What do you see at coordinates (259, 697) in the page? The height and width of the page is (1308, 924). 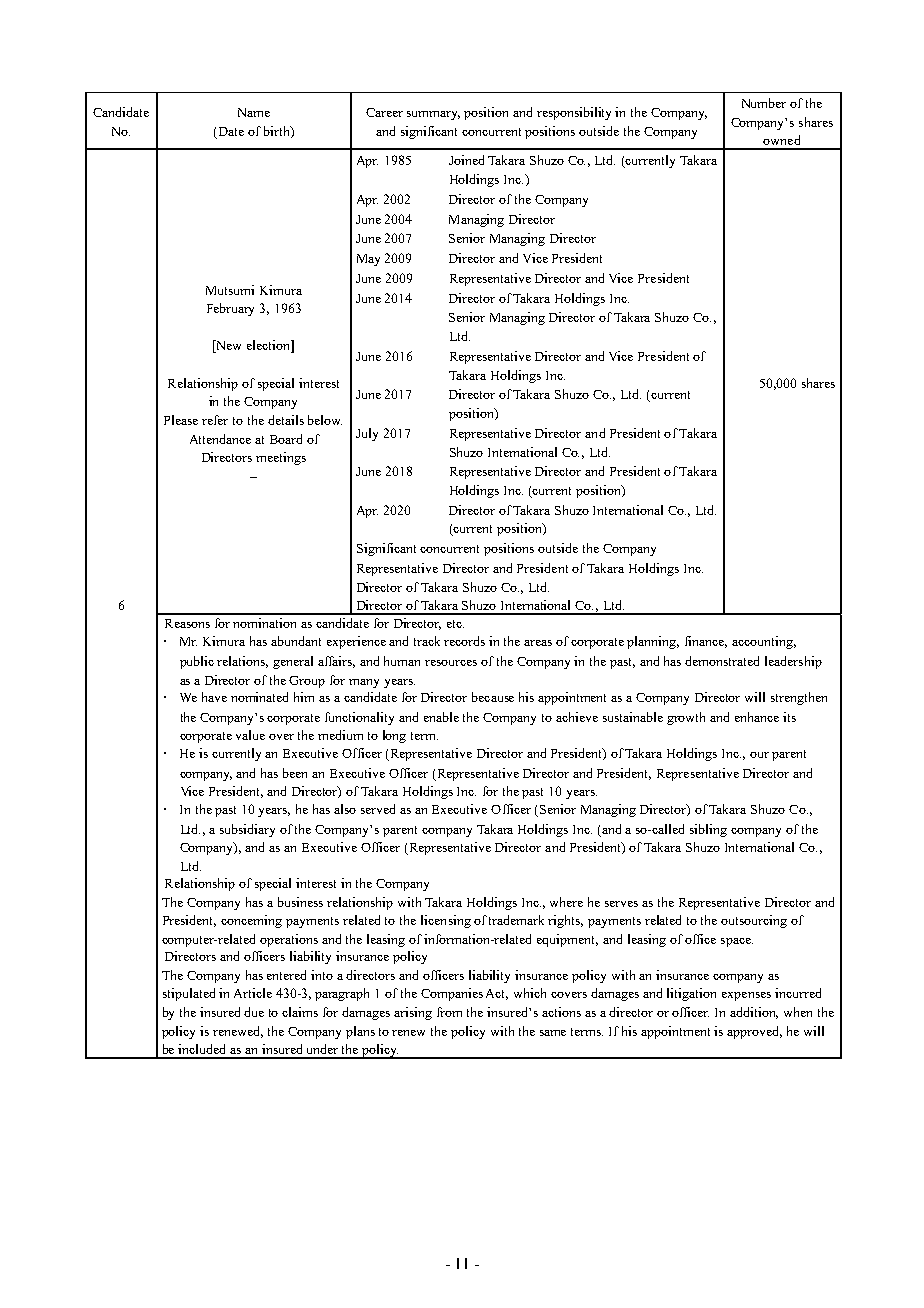 I see `nominated` at bounding box center [259, 697].
